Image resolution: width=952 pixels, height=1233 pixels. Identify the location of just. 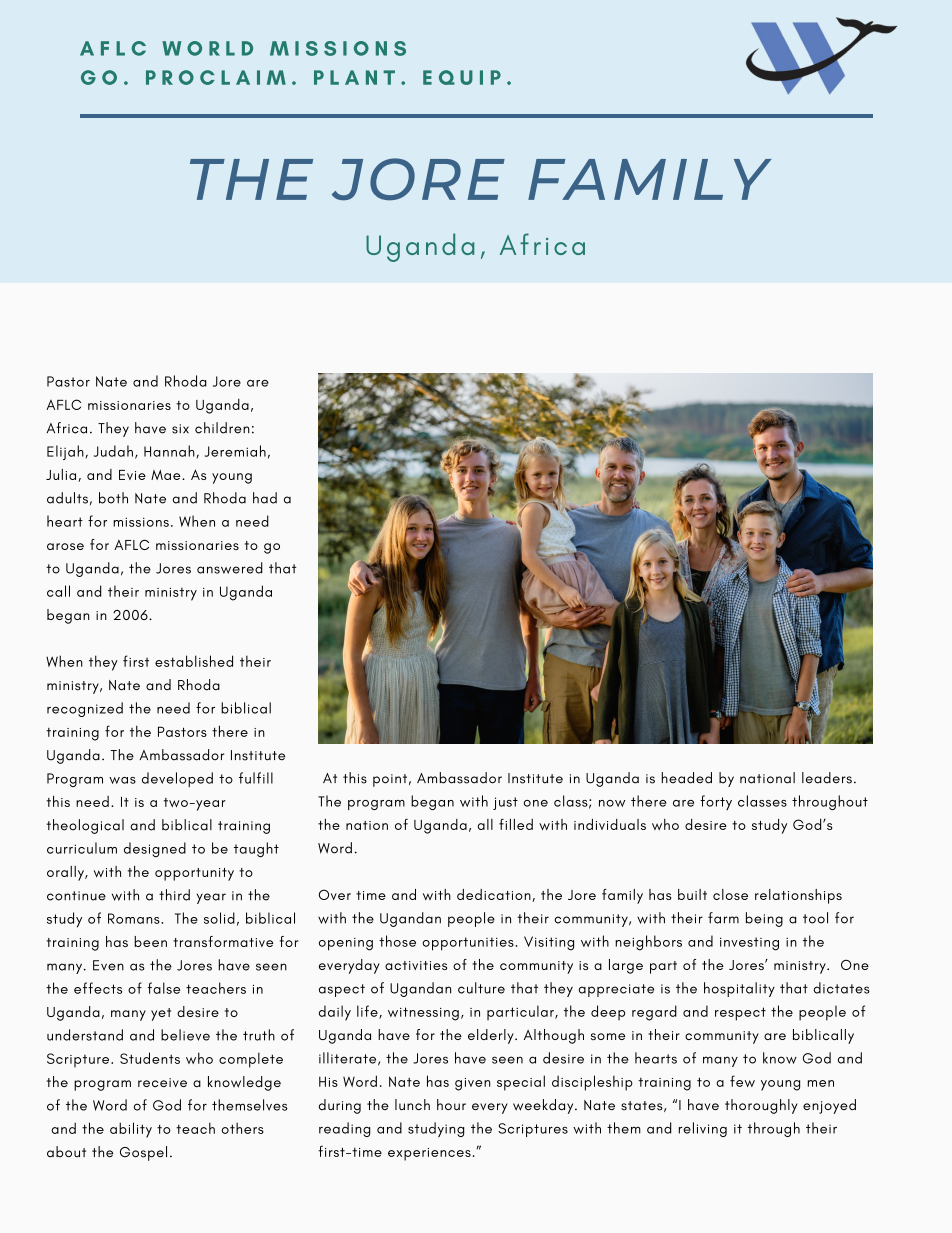
(505, 803).
